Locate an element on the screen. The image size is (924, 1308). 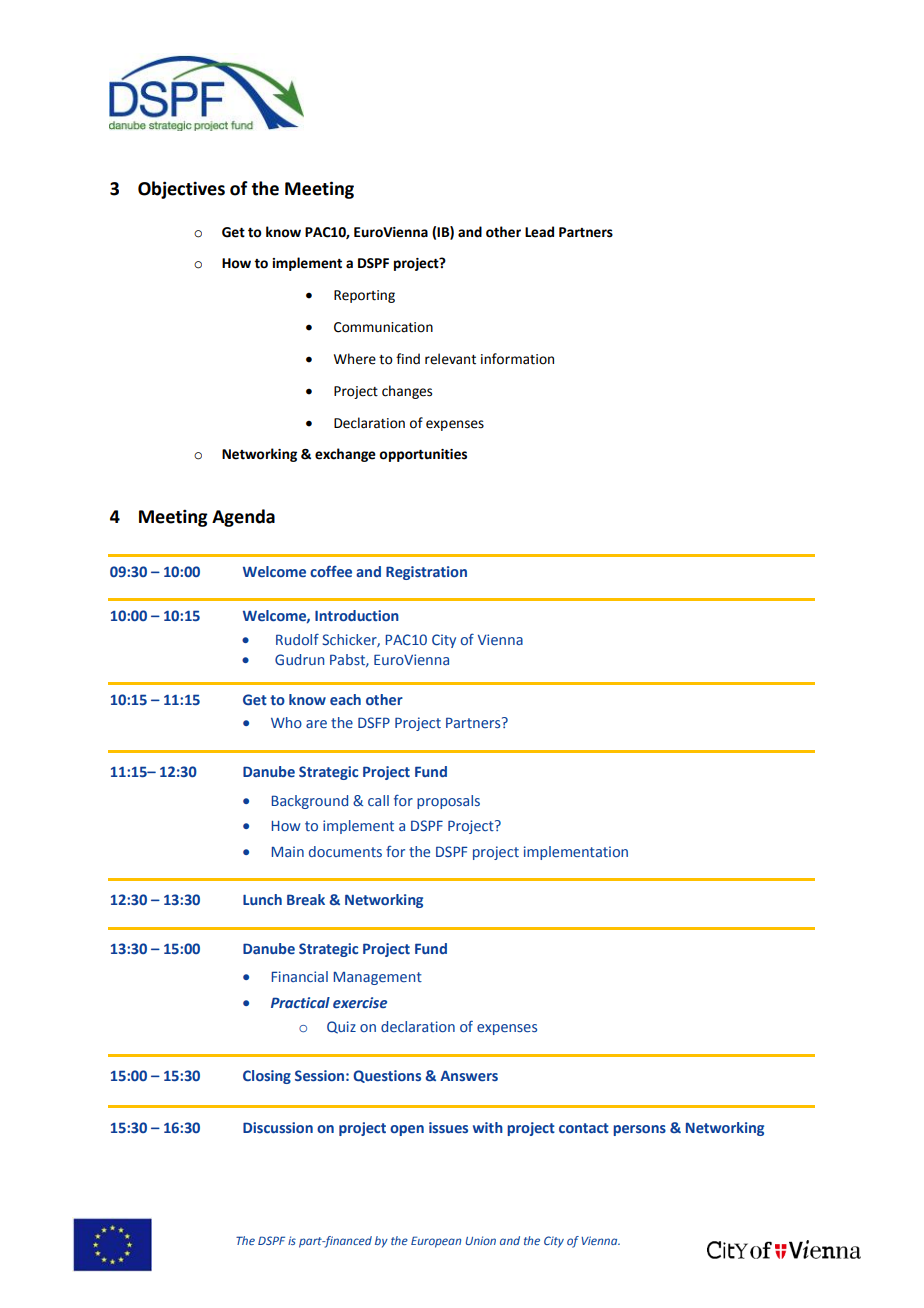
Management is located at coordinates (378, 978).
